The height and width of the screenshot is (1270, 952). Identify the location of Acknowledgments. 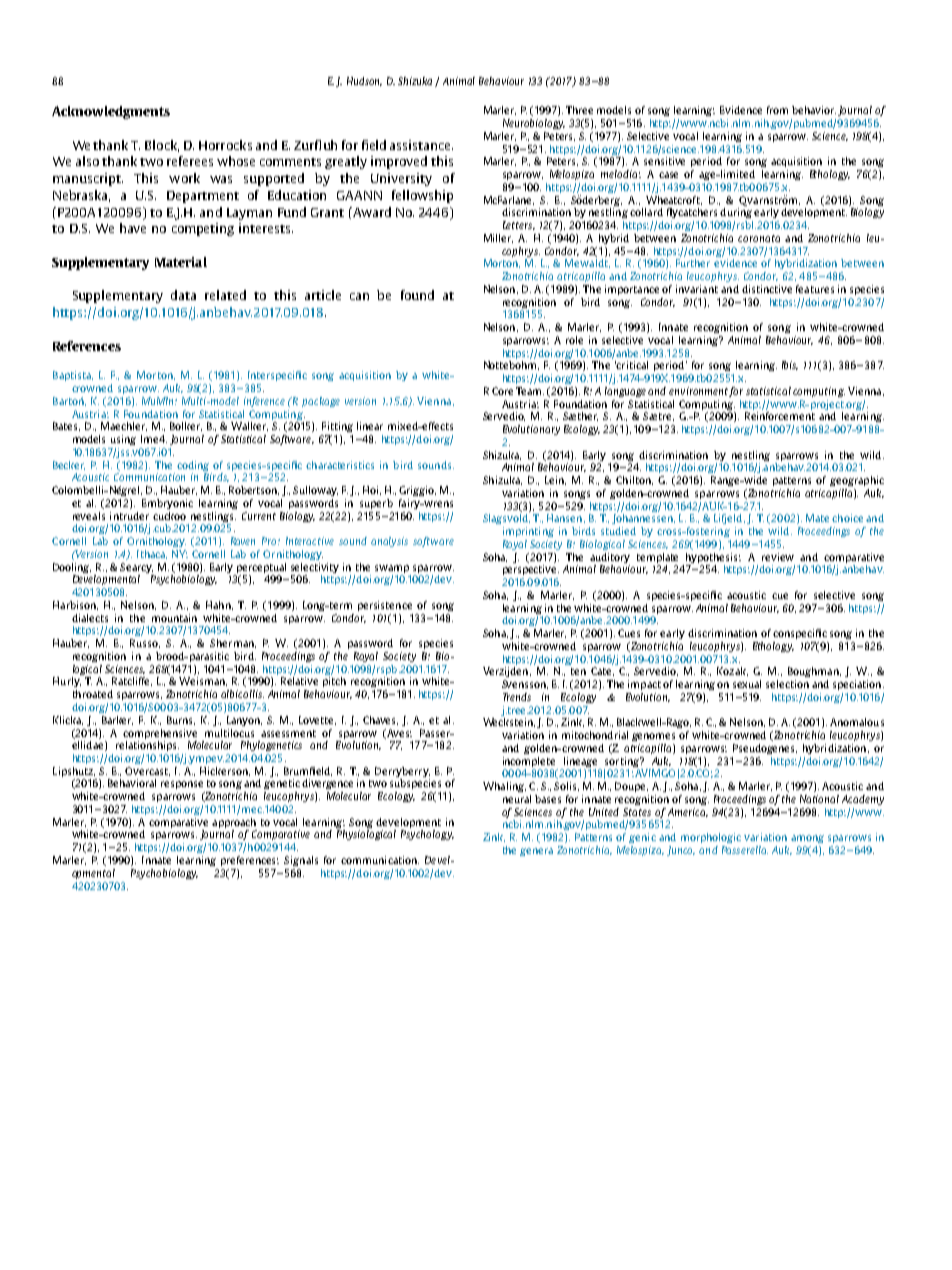
(111, 112).
